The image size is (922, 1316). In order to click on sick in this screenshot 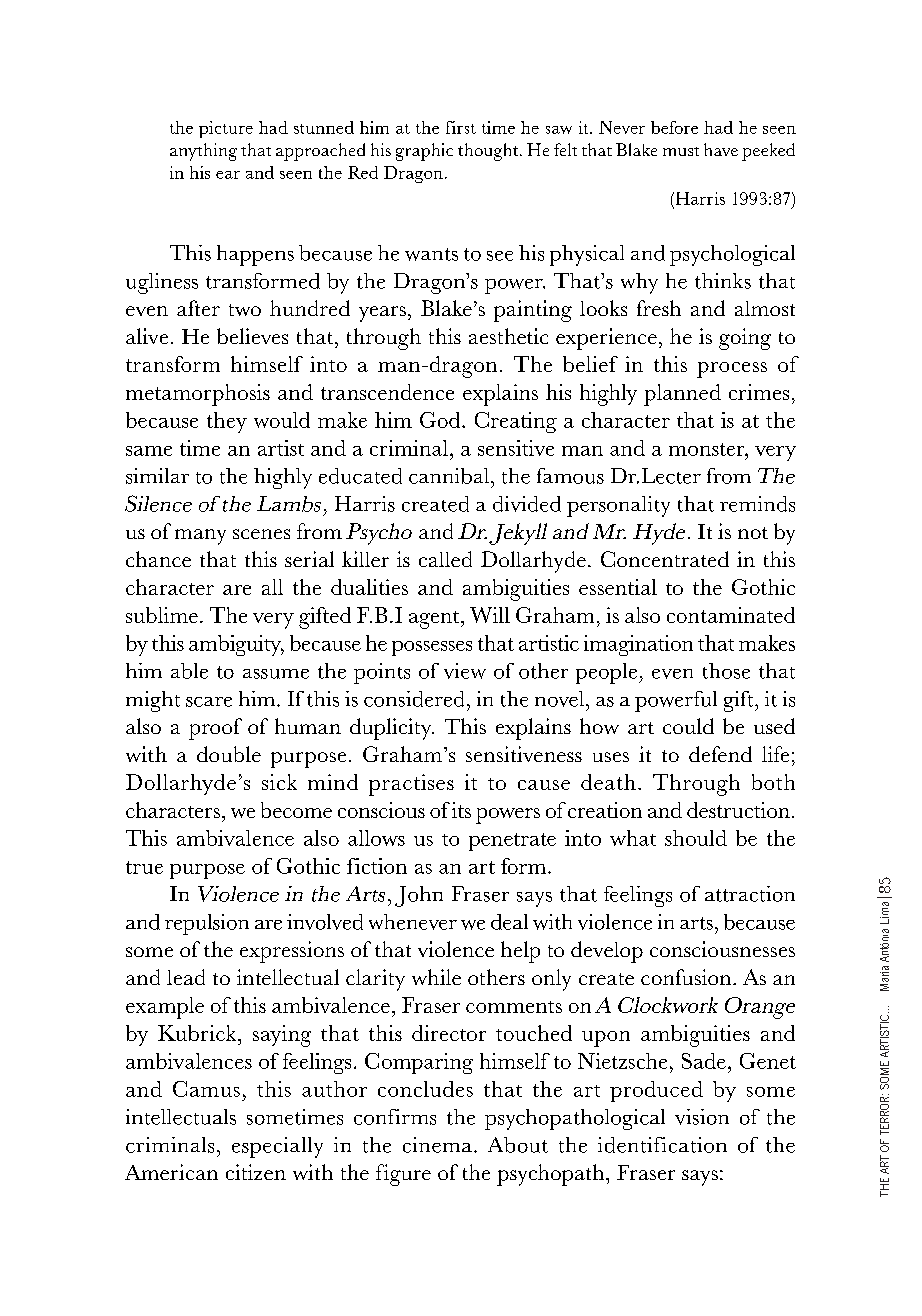, I will do `click(279, 782)`.
